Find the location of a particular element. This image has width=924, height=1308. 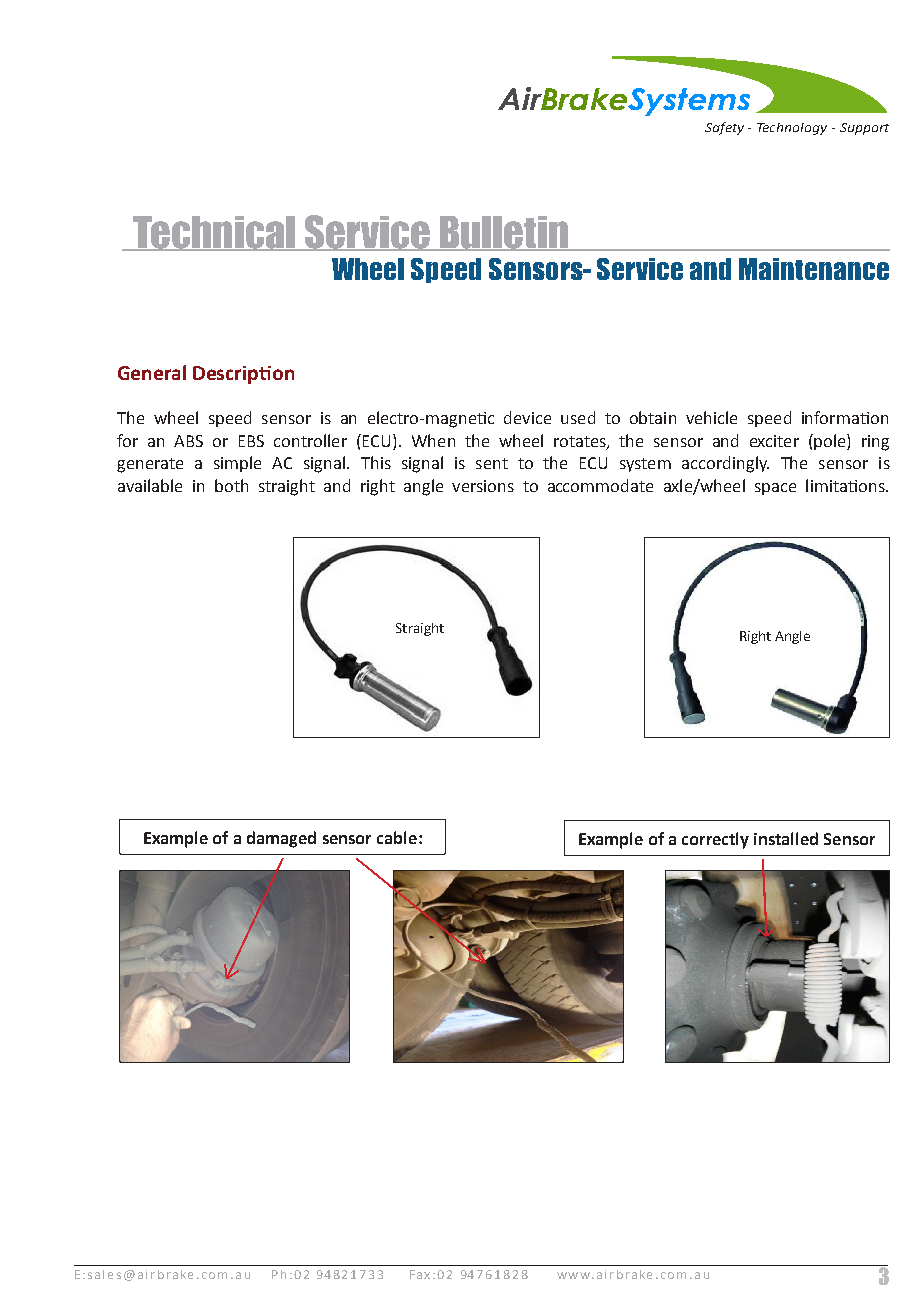

Technical is located at coordinates (214, 233).
